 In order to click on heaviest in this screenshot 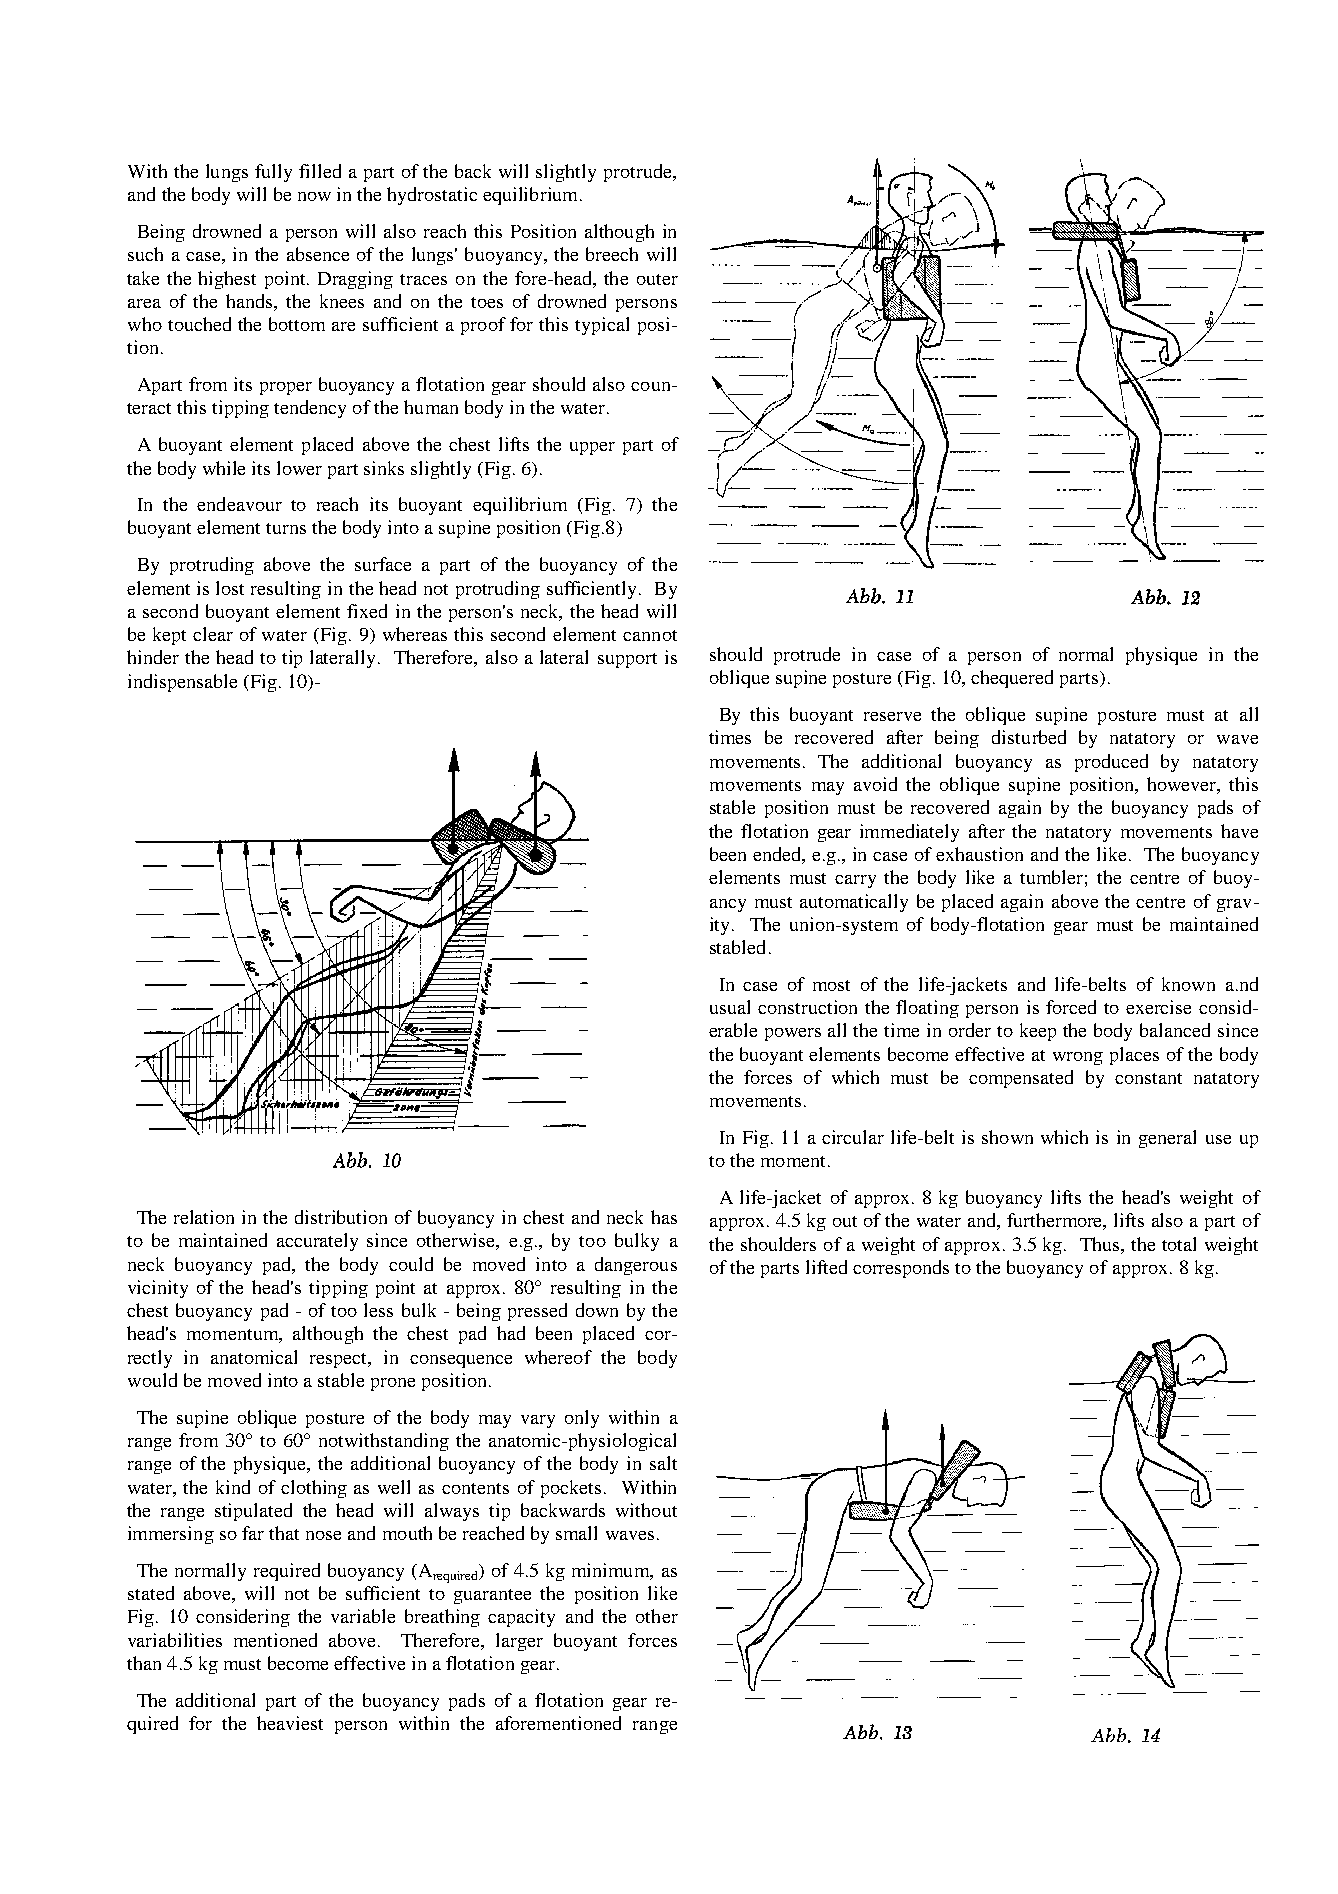, I will do `click(290, 1723)`.
